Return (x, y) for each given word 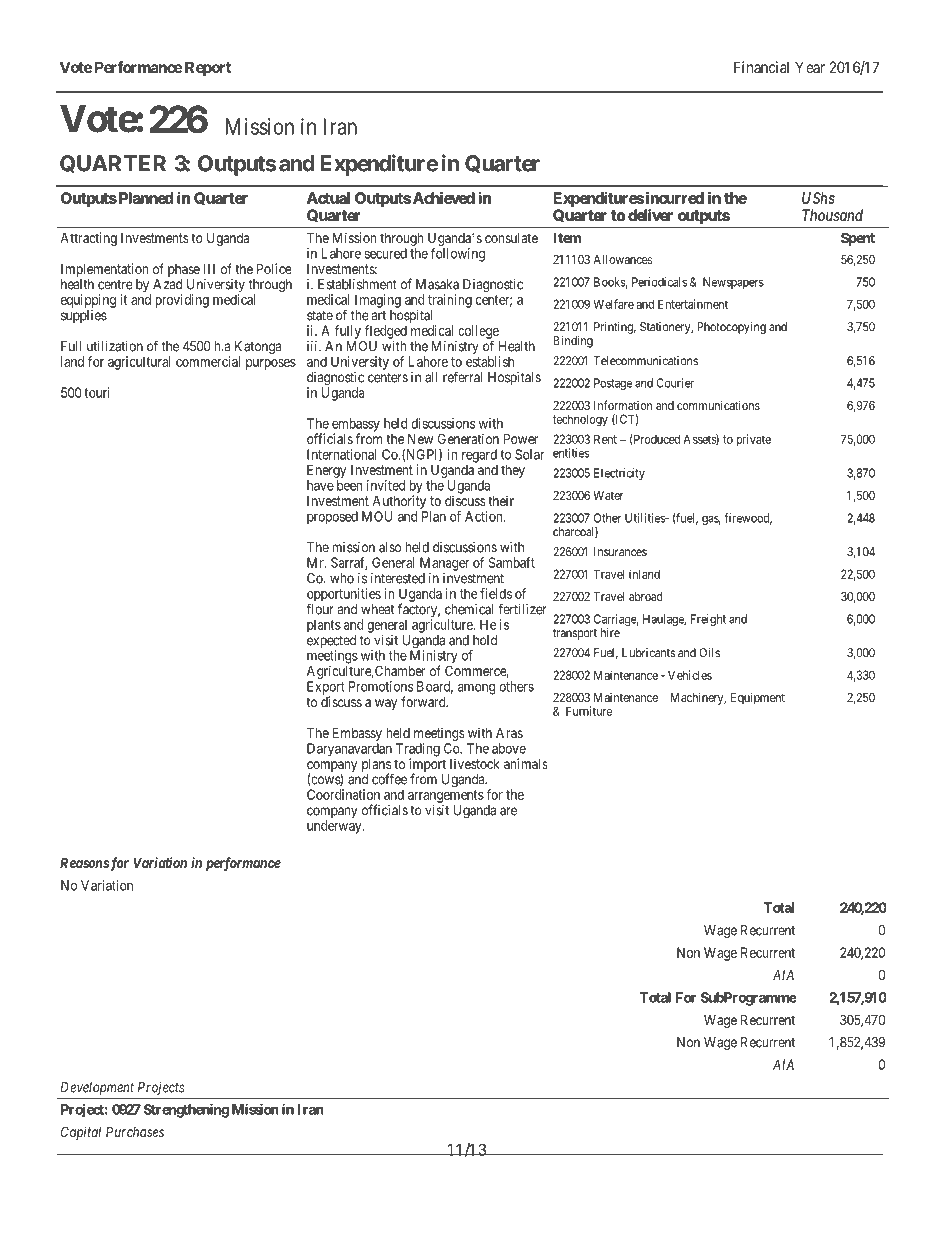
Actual (328, 198)
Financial (761, 67)
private (754, 440)
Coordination (343, 794)
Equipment (758, 698)
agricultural (139, 363)
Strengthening (186, 1111)
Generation (468, 438)
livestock (475, 763)
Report (208, 68)
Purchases (135, 1131)
